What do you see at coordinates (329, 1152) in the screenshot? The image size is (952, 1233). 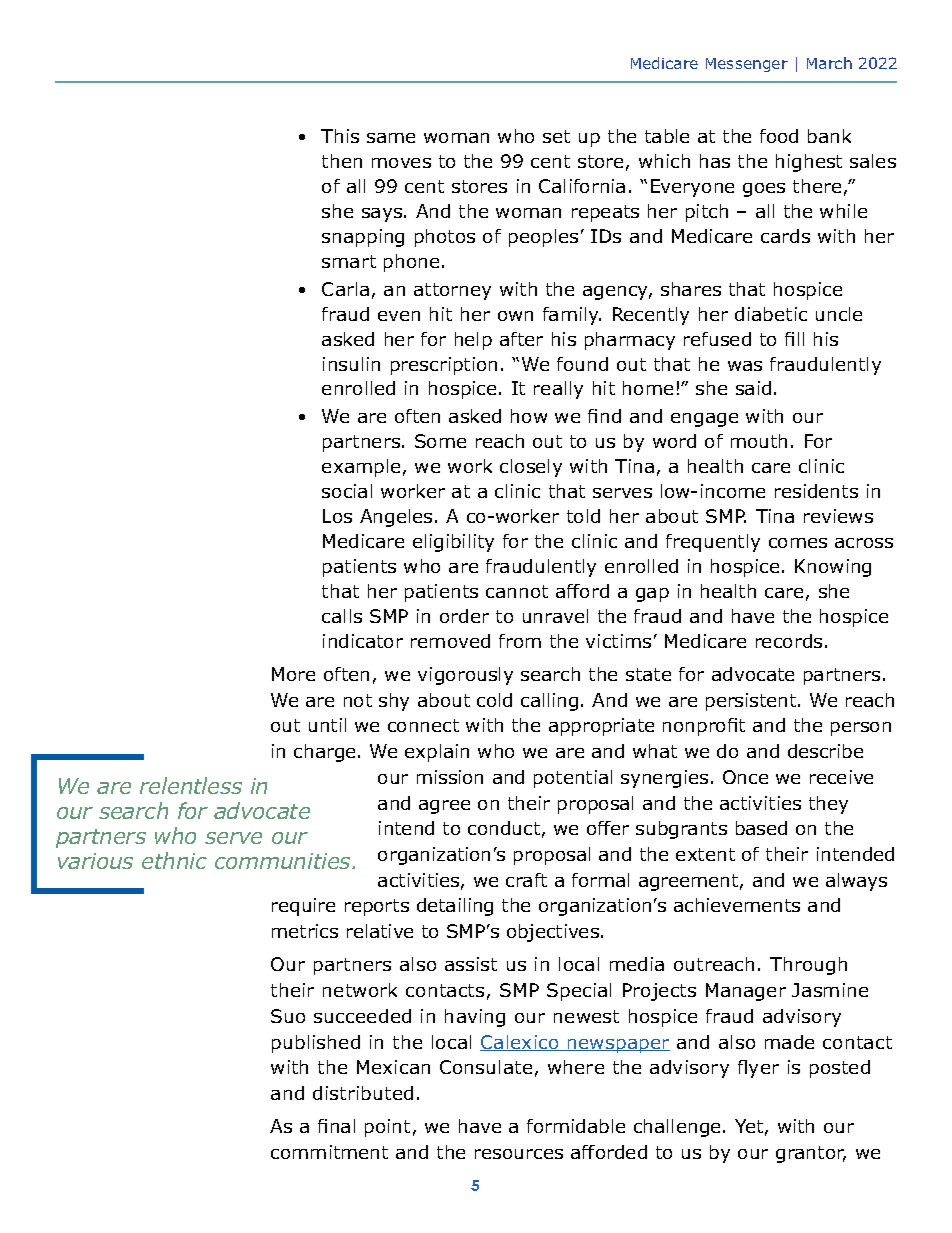 I see `commitment` at bounding box center [329, 1152].
